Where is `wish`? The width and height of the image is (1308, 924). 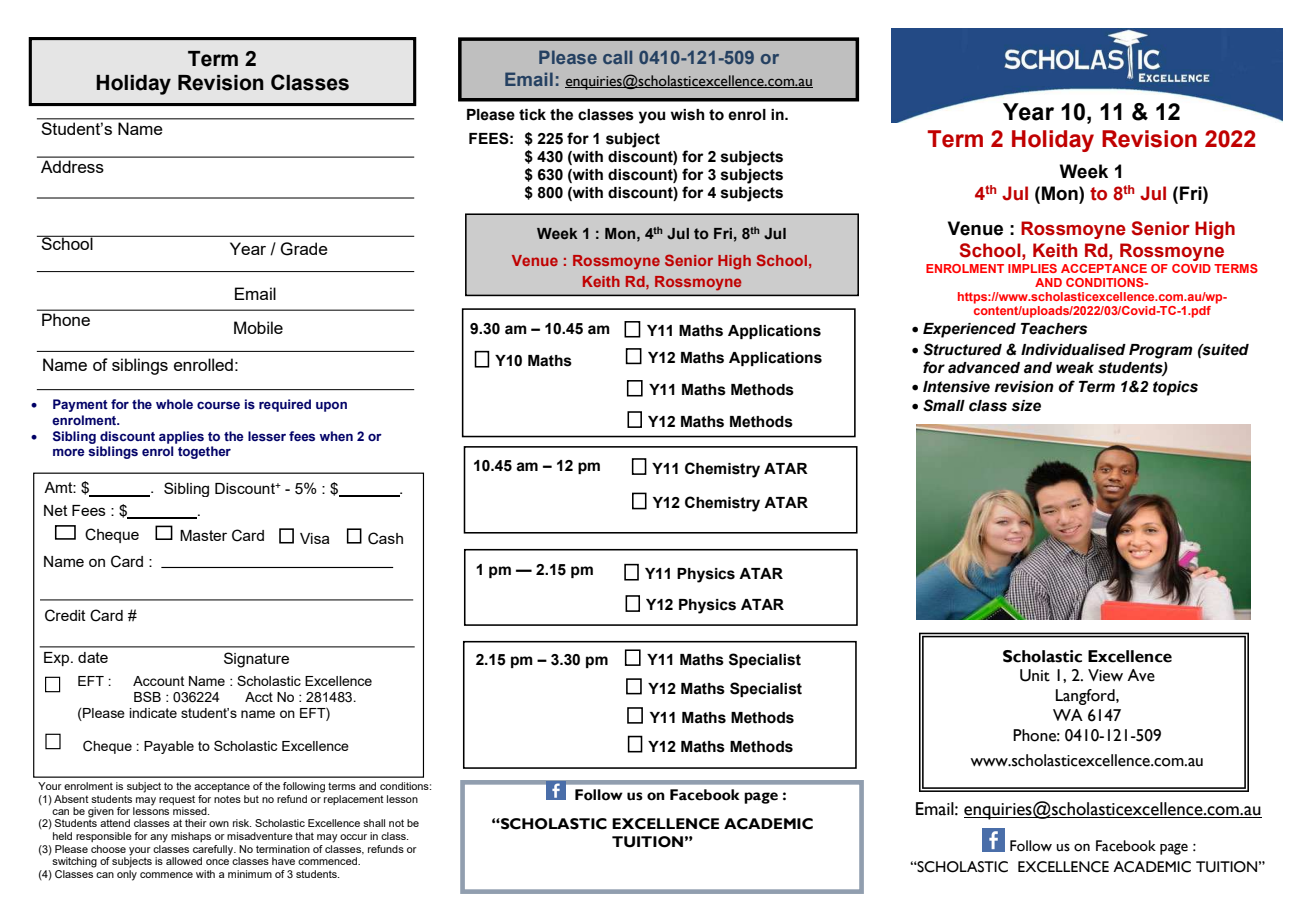 wish is located at coordinates (688, 115).
